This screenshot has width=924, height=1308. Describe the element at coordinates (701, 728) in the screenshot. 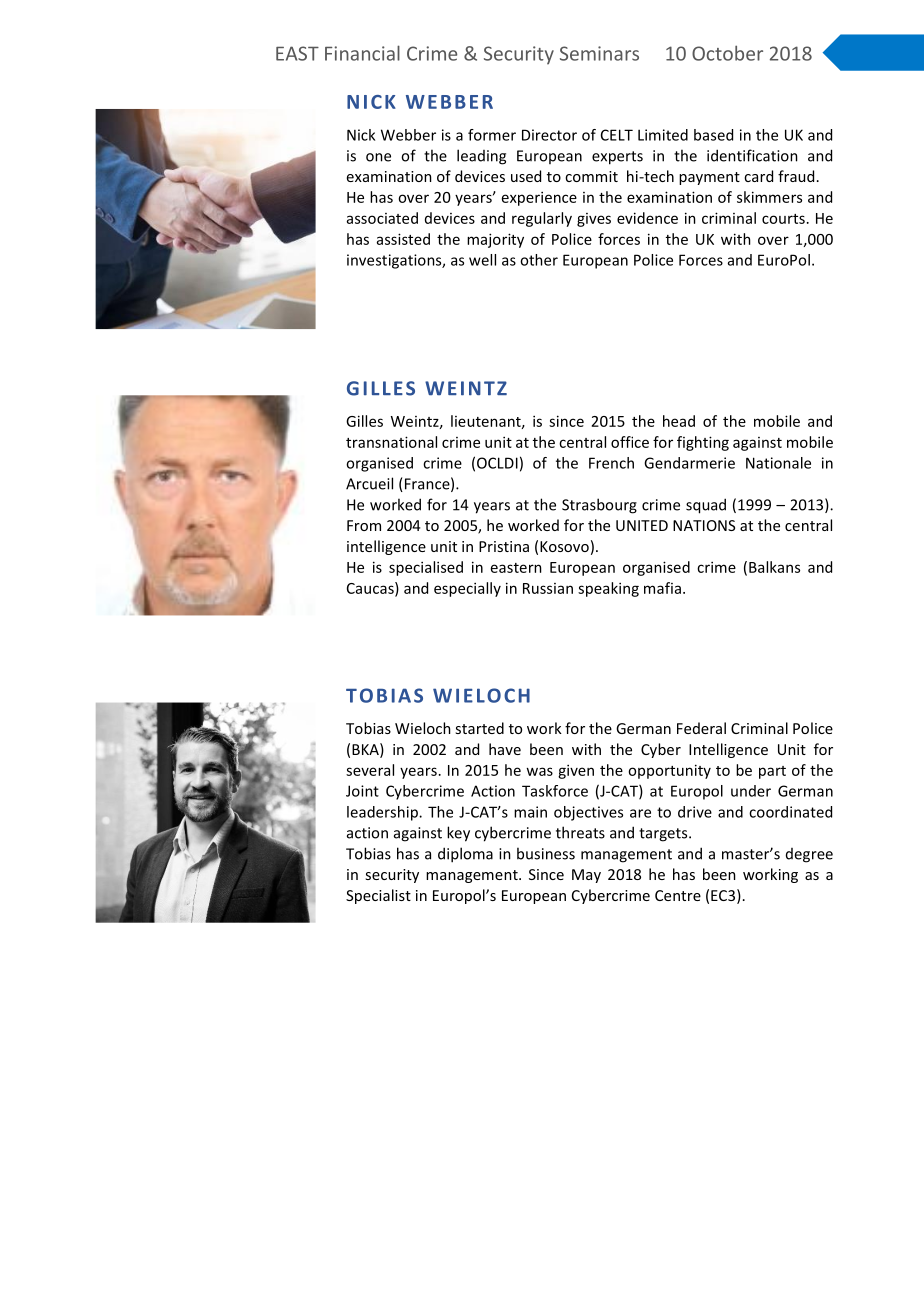

I see `Federal` at that location.
